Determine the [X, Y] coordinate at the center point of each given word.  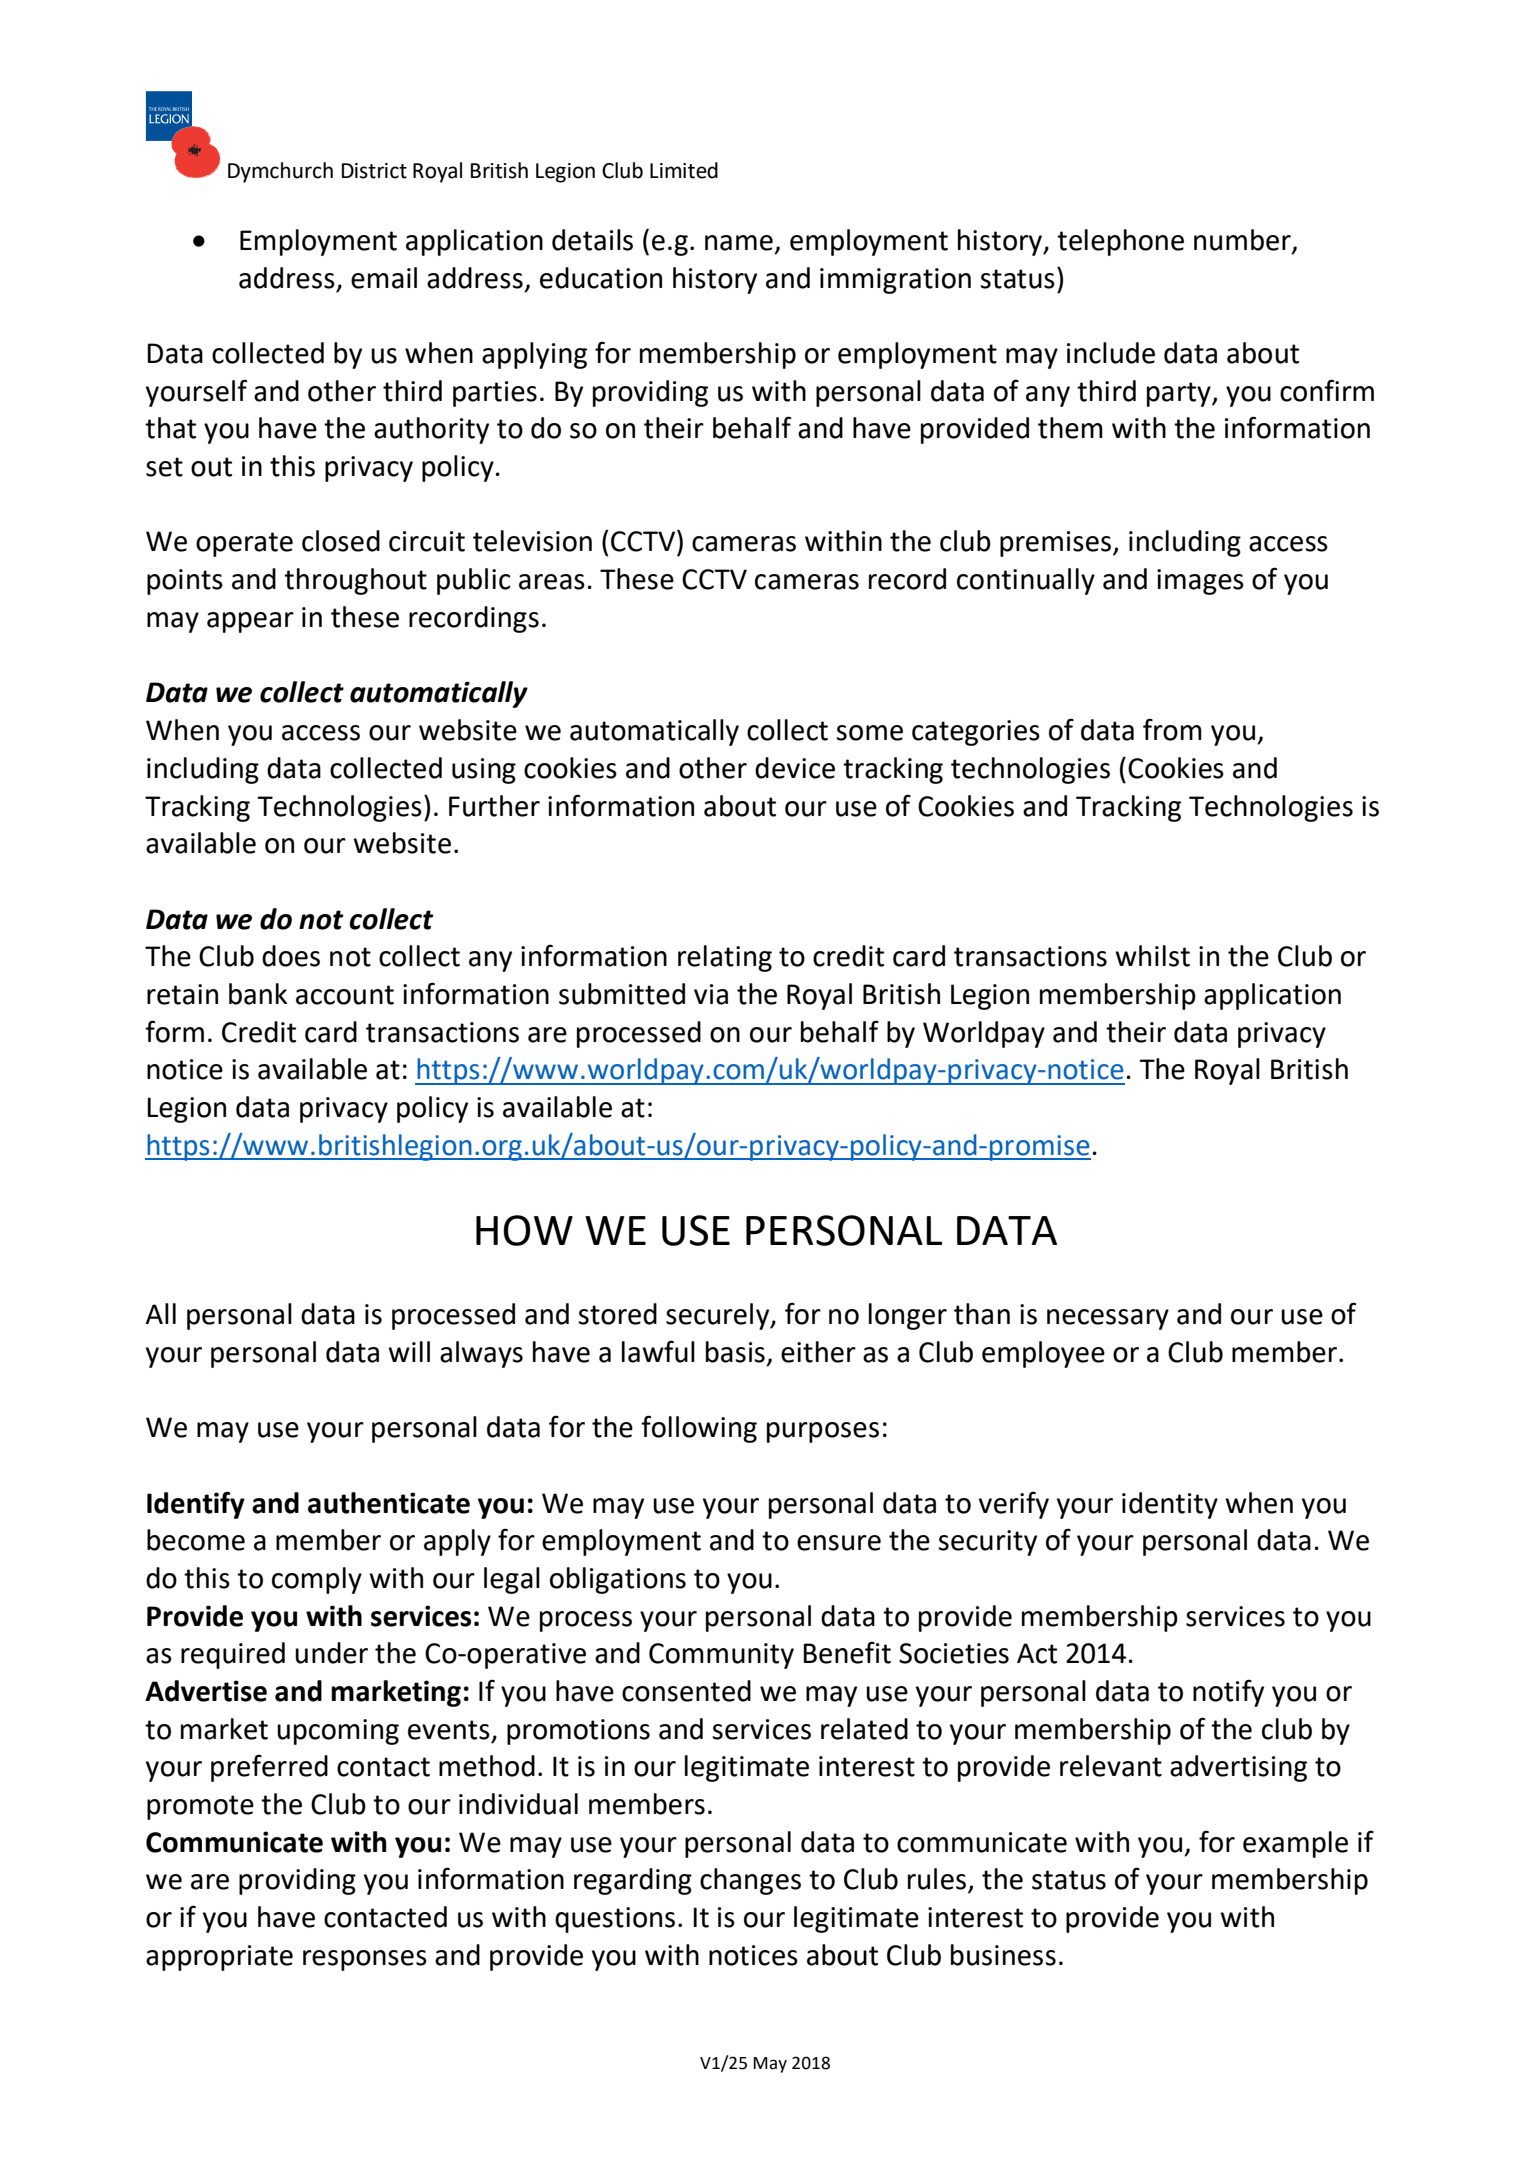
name [739, 243]
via [711, 994]
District [374, 171]
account [345, 995]
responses [365, 1960]
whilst [1152, 956]
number [1243, 241]
